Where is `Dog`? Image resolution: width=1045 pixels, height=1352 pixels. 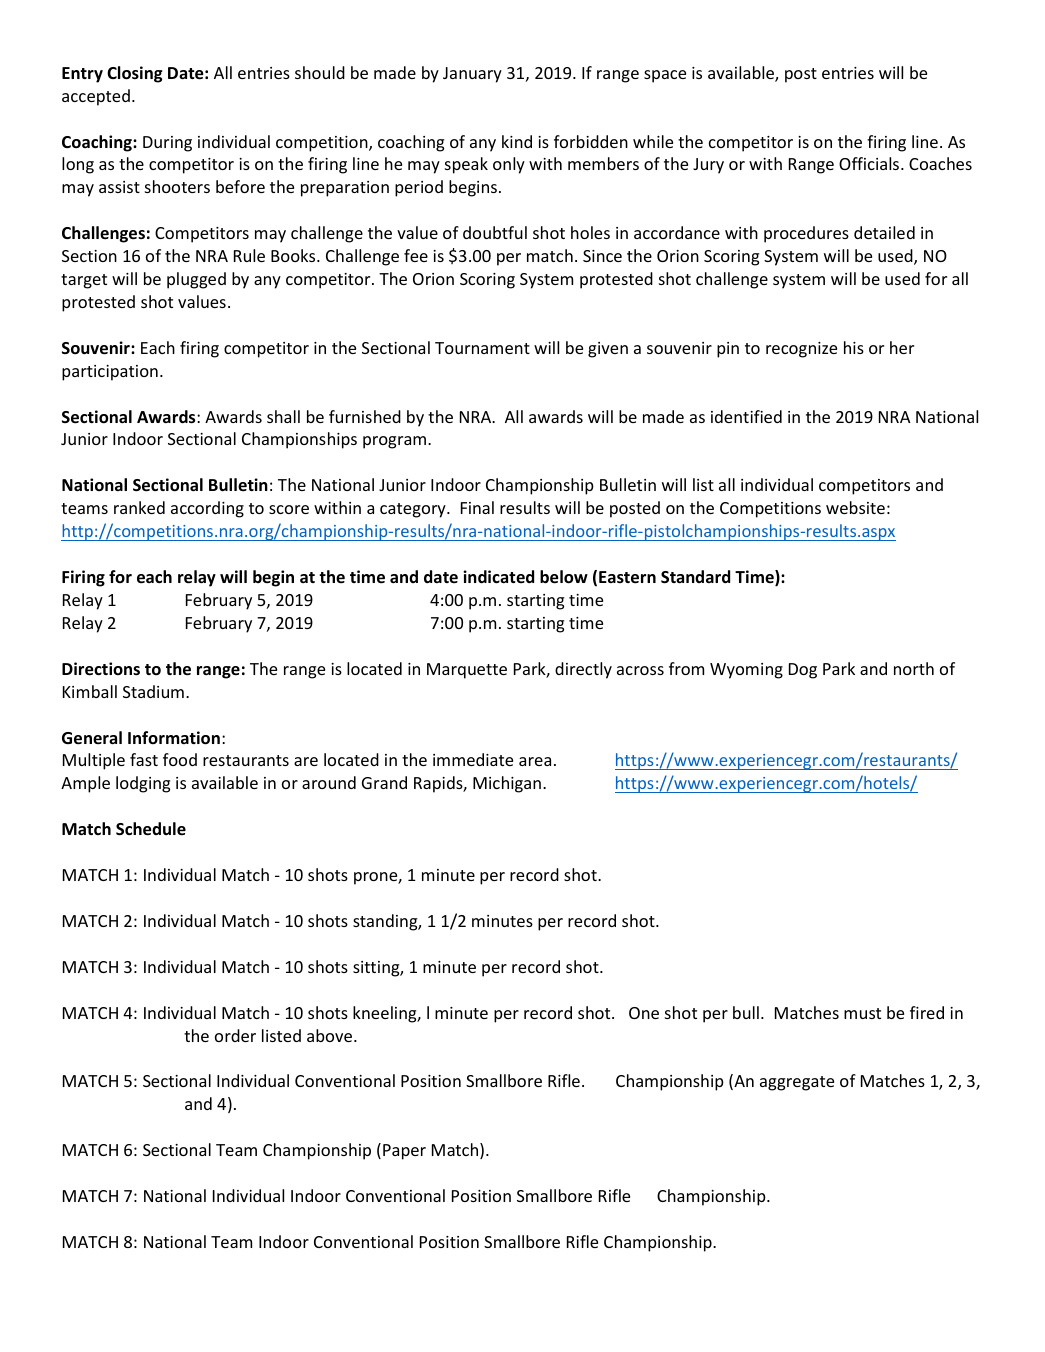
Dog is located at coordinates (803, 671).
